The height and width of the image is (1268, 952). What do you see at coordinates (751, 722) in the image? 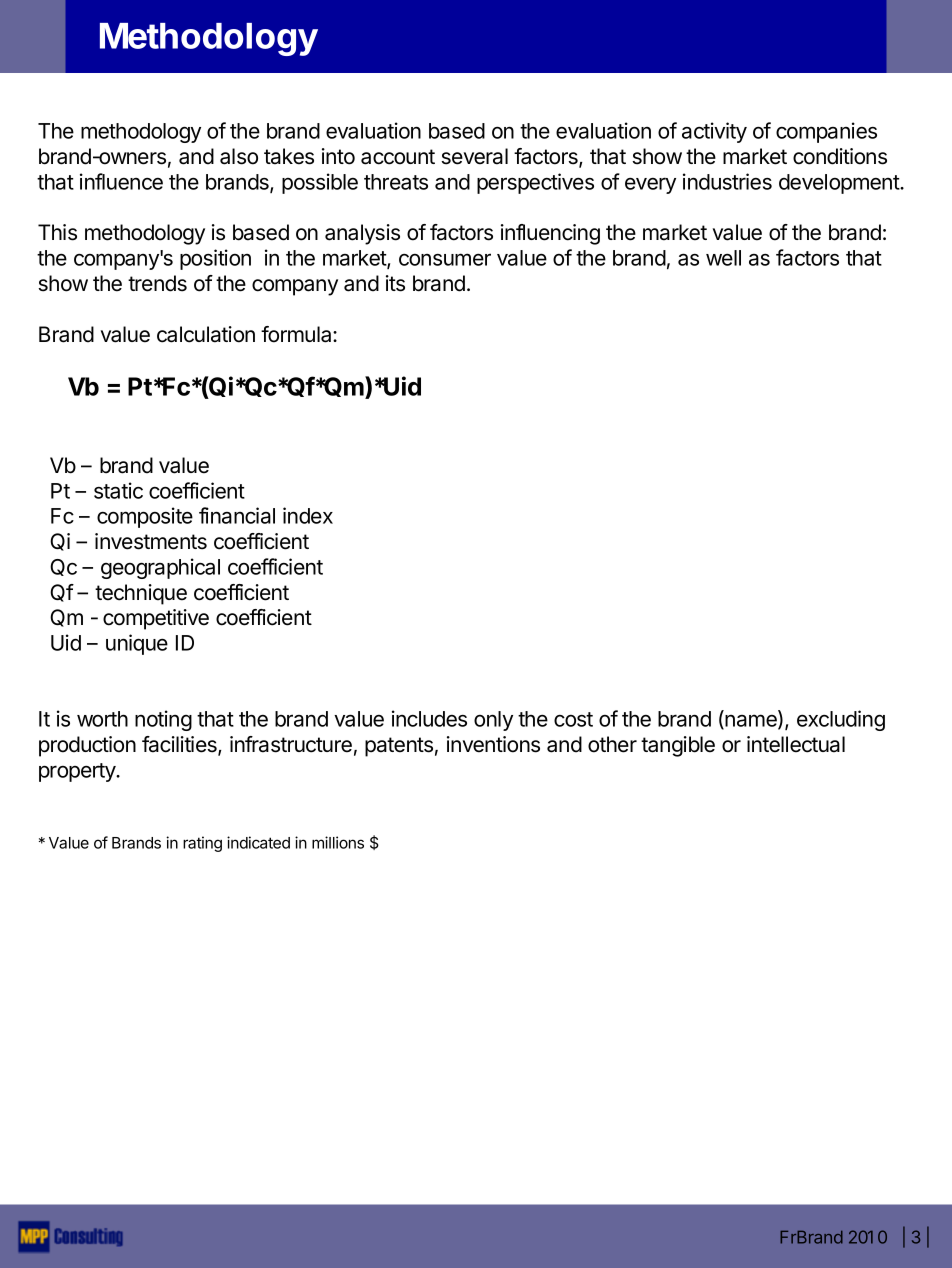
I see `name` at bounding box center [751, 722].
